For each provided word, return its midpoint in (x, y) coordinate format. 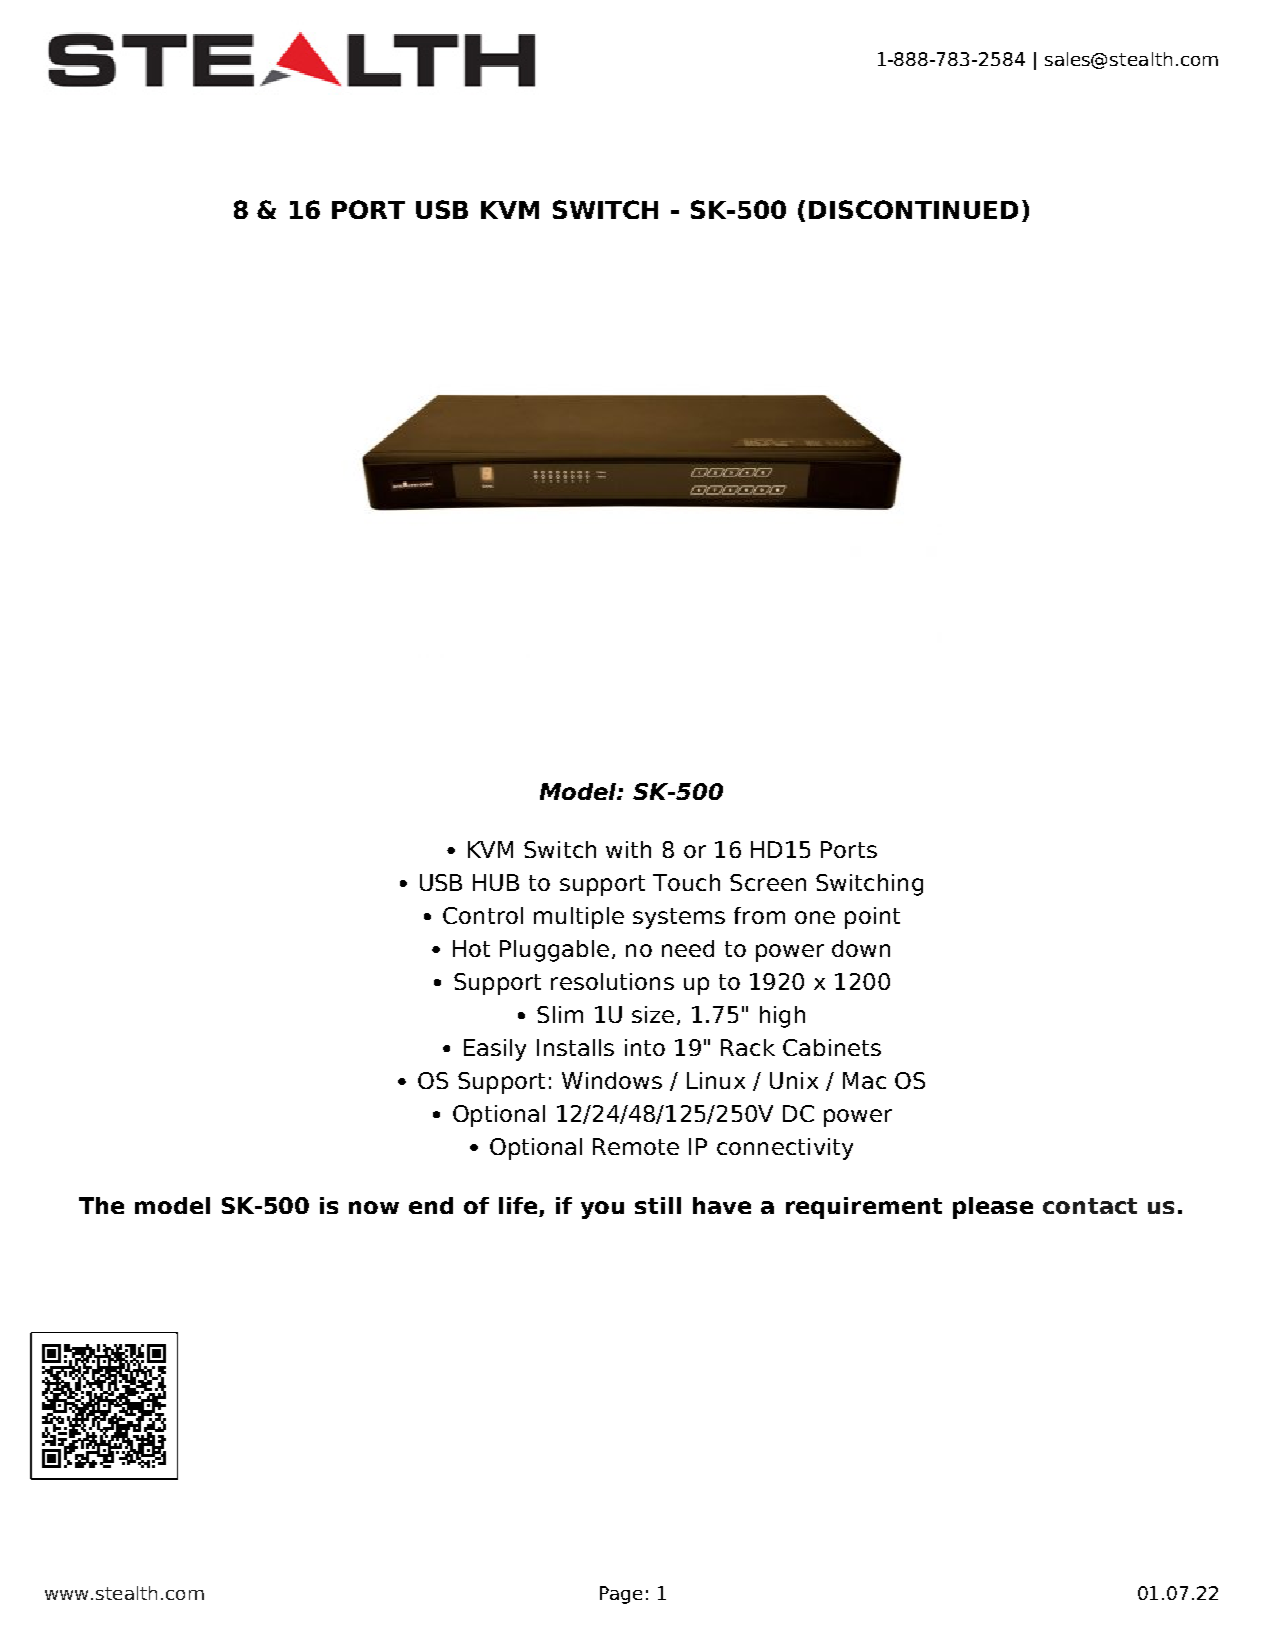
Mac (864, 1080)
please (993, 1208)
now (374, 1207)
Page (621, 1595)
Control (483, 915)
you (602, 1210)
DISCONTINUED (913, 209)
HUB (496, 882)
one (815, 917)
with (628, 849)
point (872, 918)
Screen (768, 882)
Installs (575, 1047)
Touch (686, 882)
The (101, 1205)
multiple (579, 918)
